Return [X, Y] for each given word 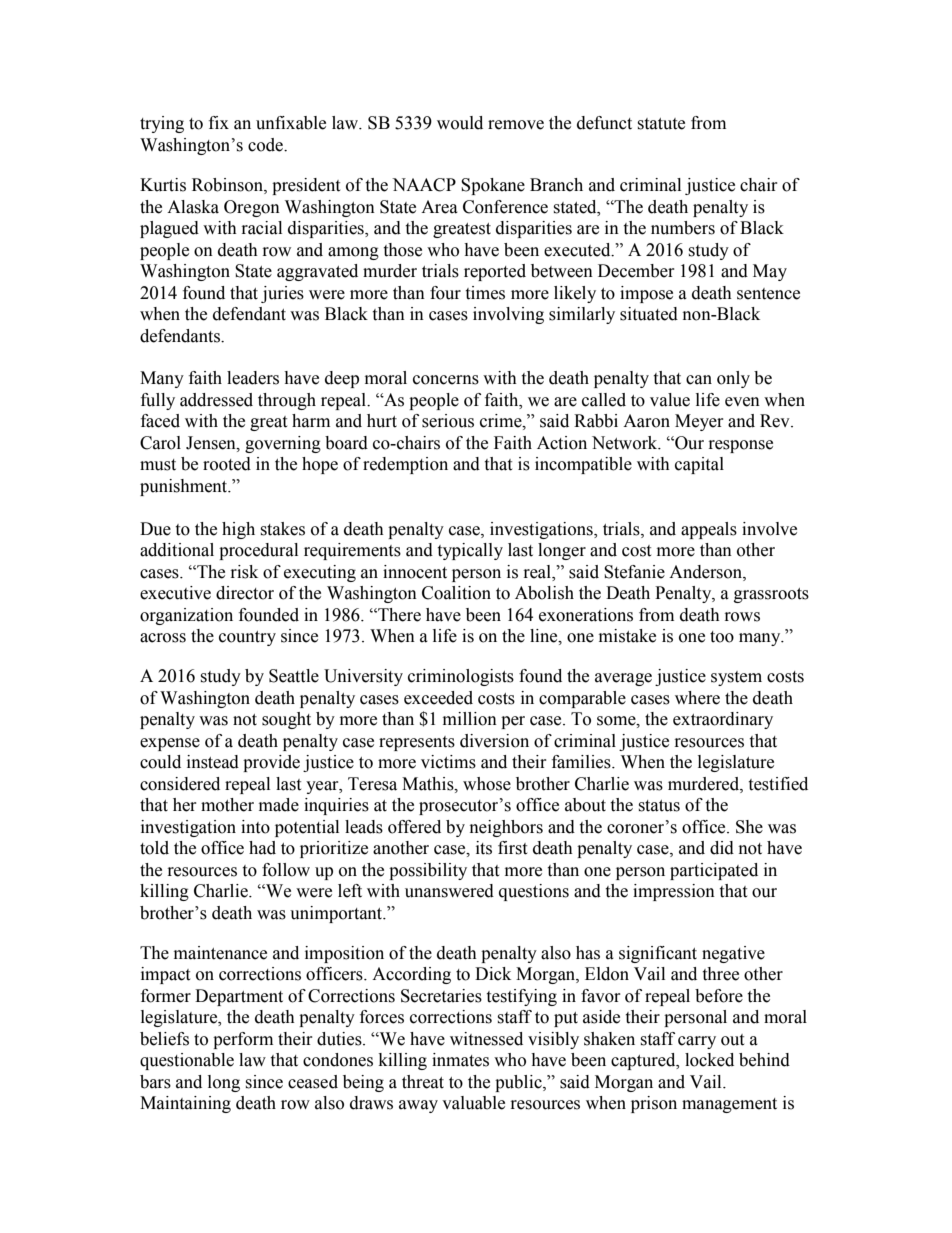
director [245, 593]
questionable [187, 1061]
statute [661, 124]
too [722, 637]
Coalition [456, 593]
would [460, 123]
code [266, 145]
